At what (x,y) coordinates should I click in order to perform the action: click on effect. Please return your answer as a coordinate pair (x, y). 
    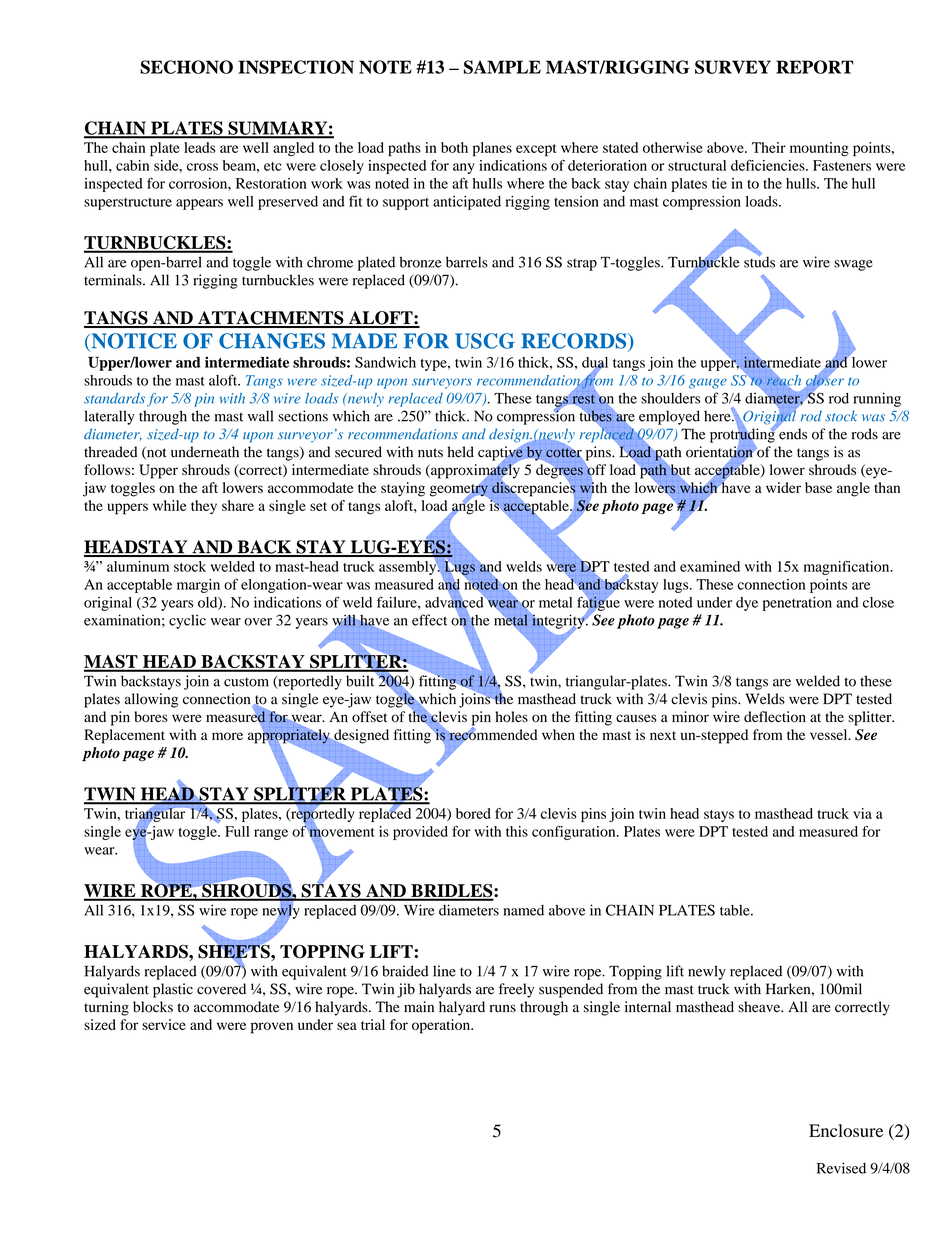
    Looking at the image, I should click on (429, 620).
